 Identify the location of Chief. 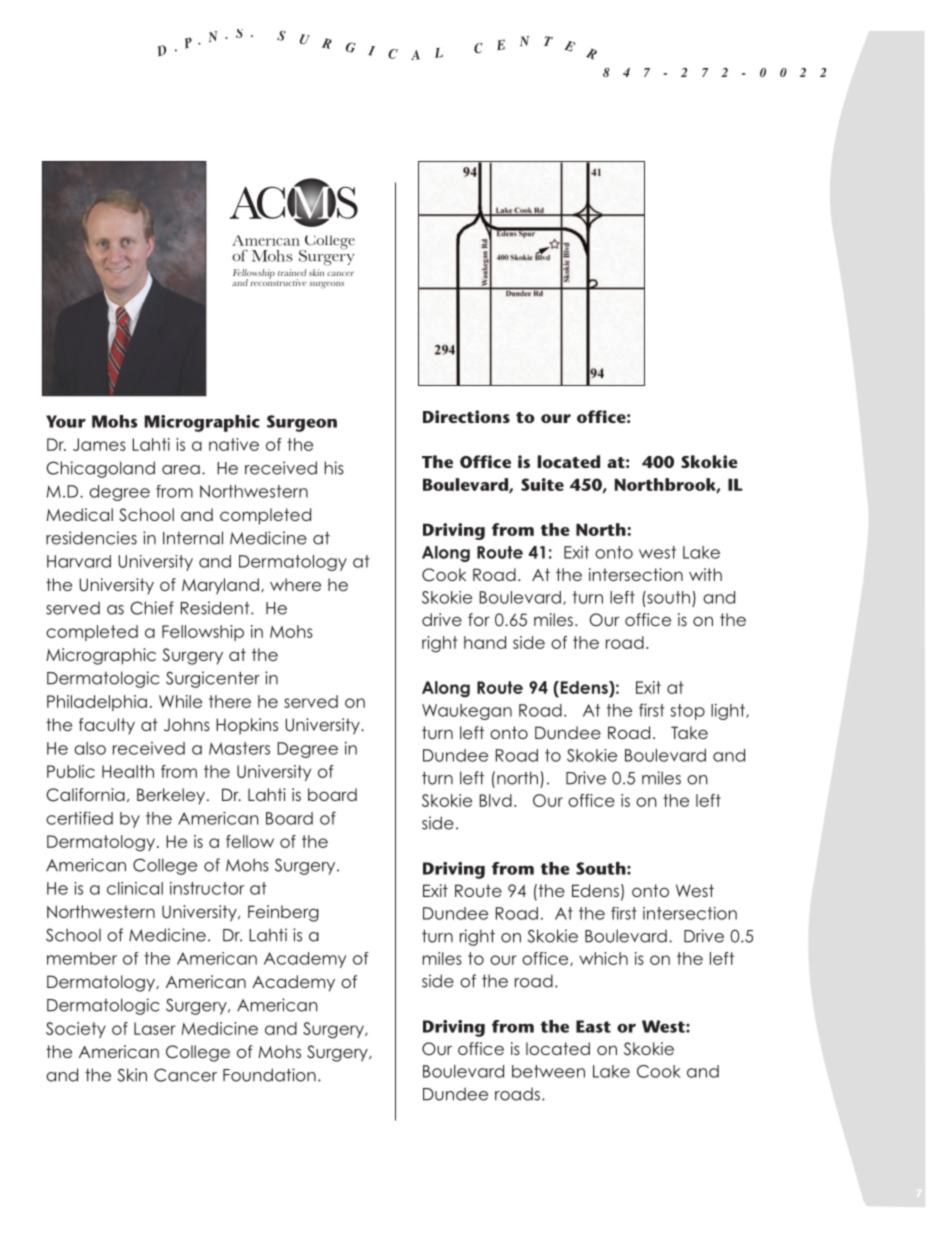
(152, 608).
